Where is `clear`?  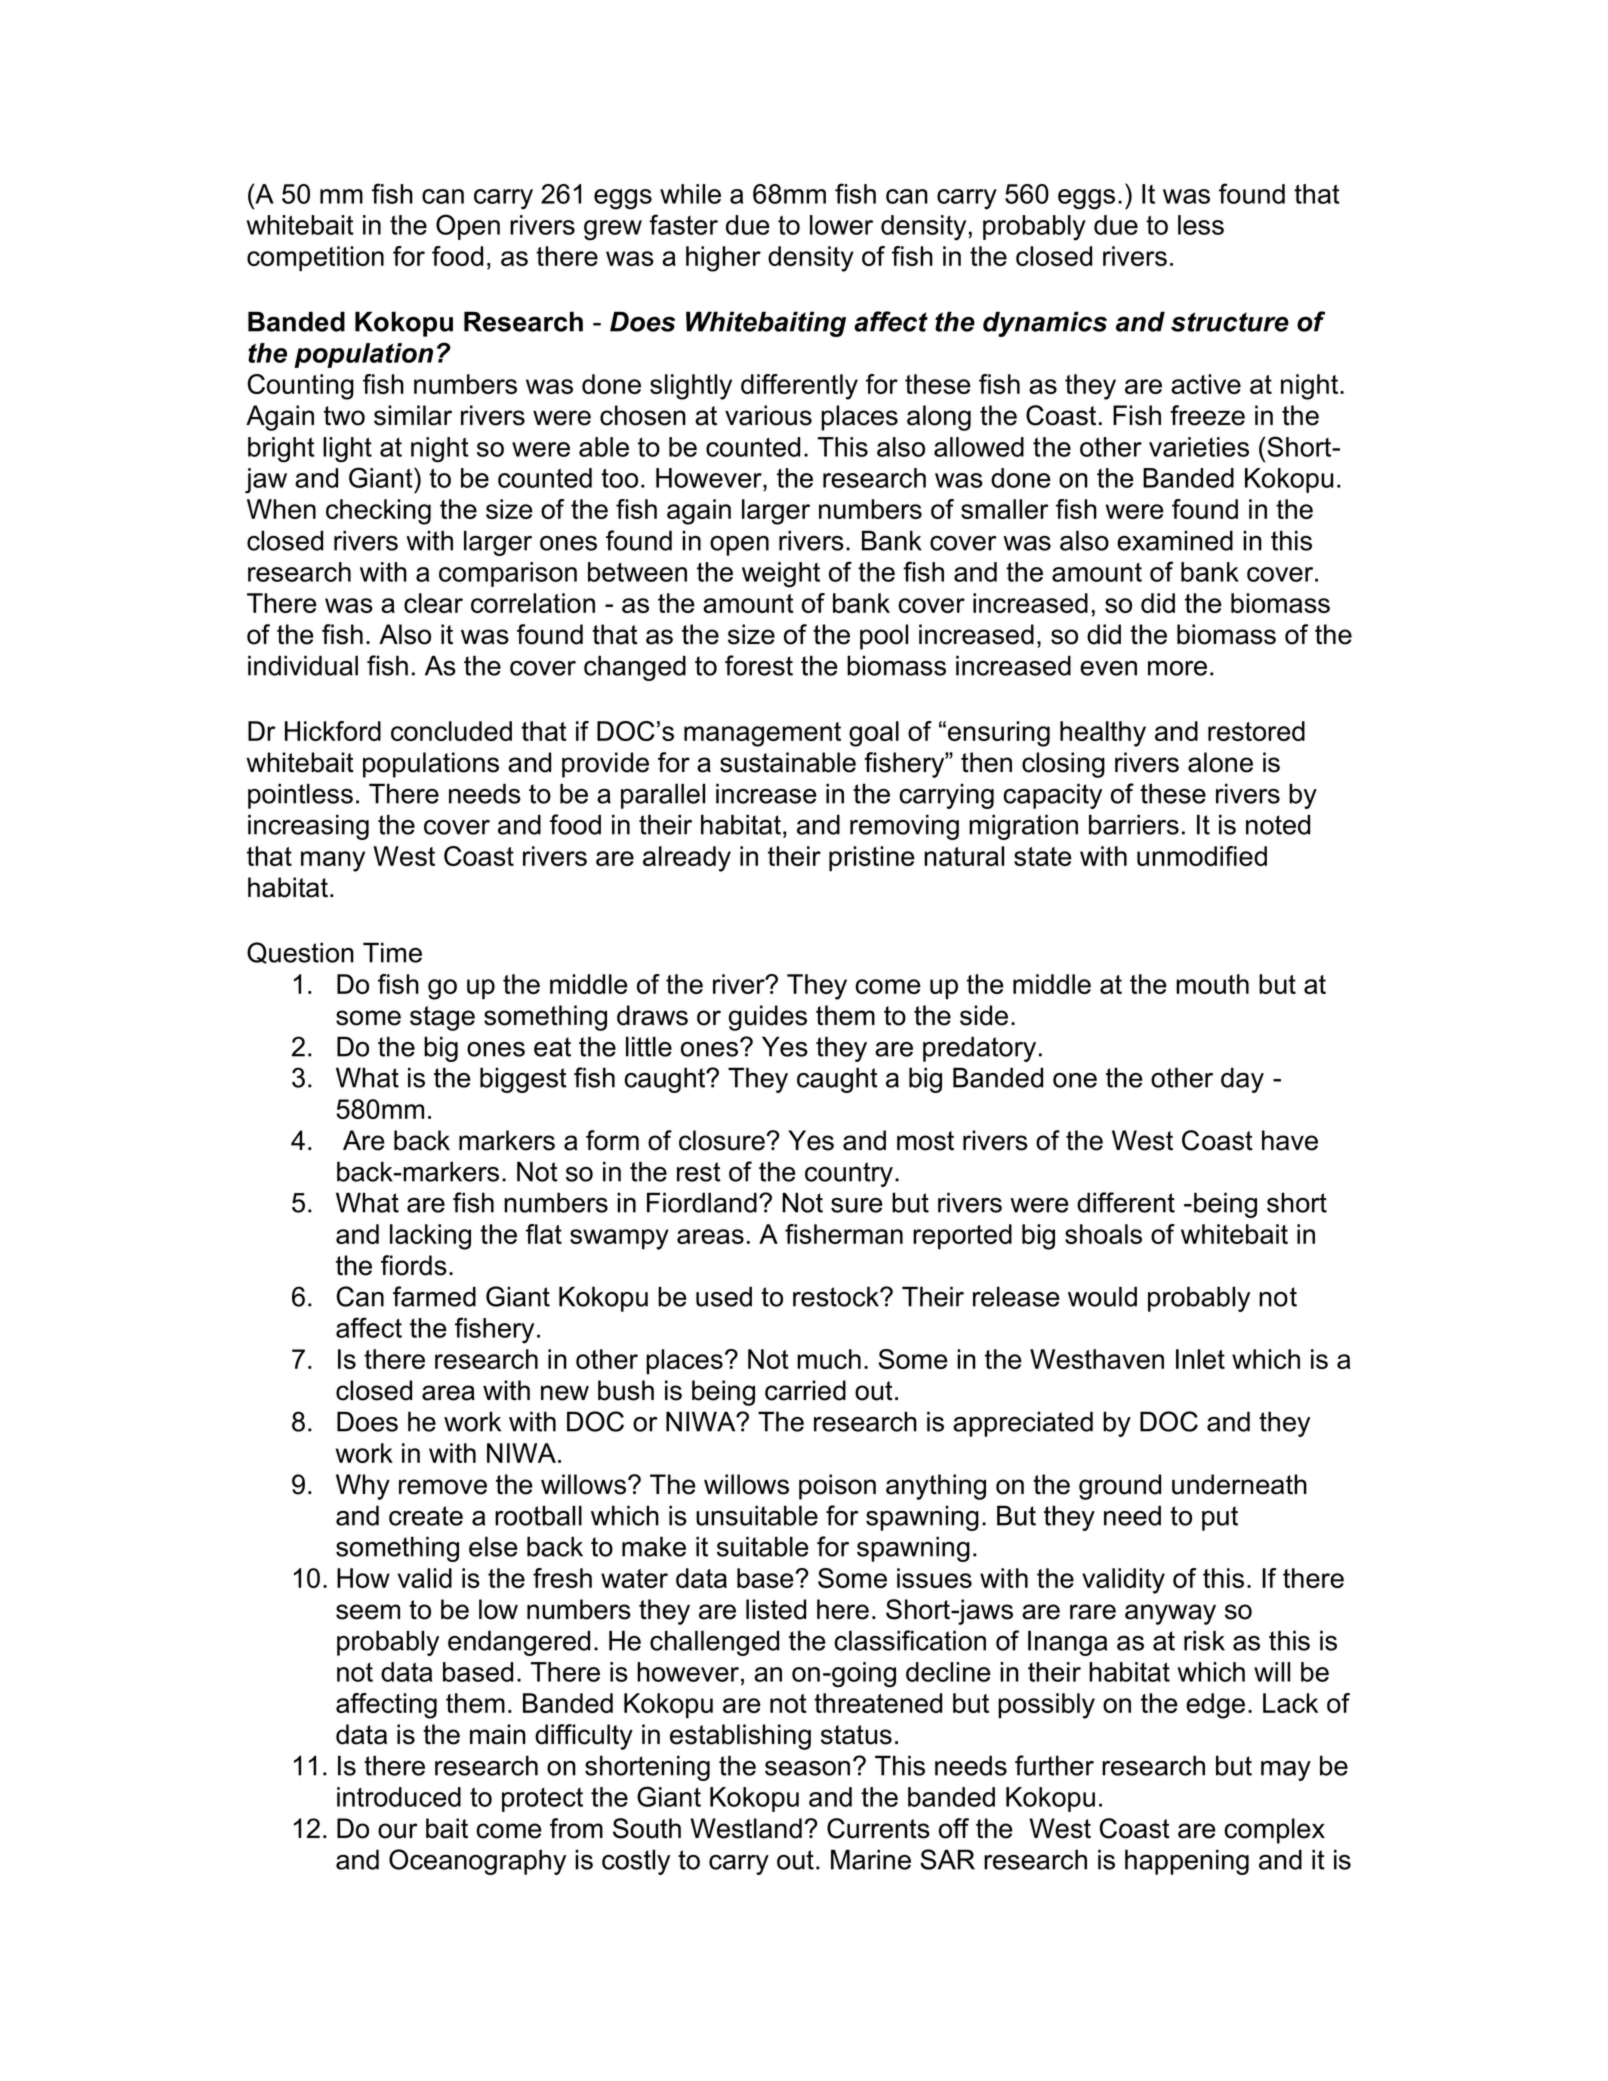
clear is located at coordinates (433, 603).
